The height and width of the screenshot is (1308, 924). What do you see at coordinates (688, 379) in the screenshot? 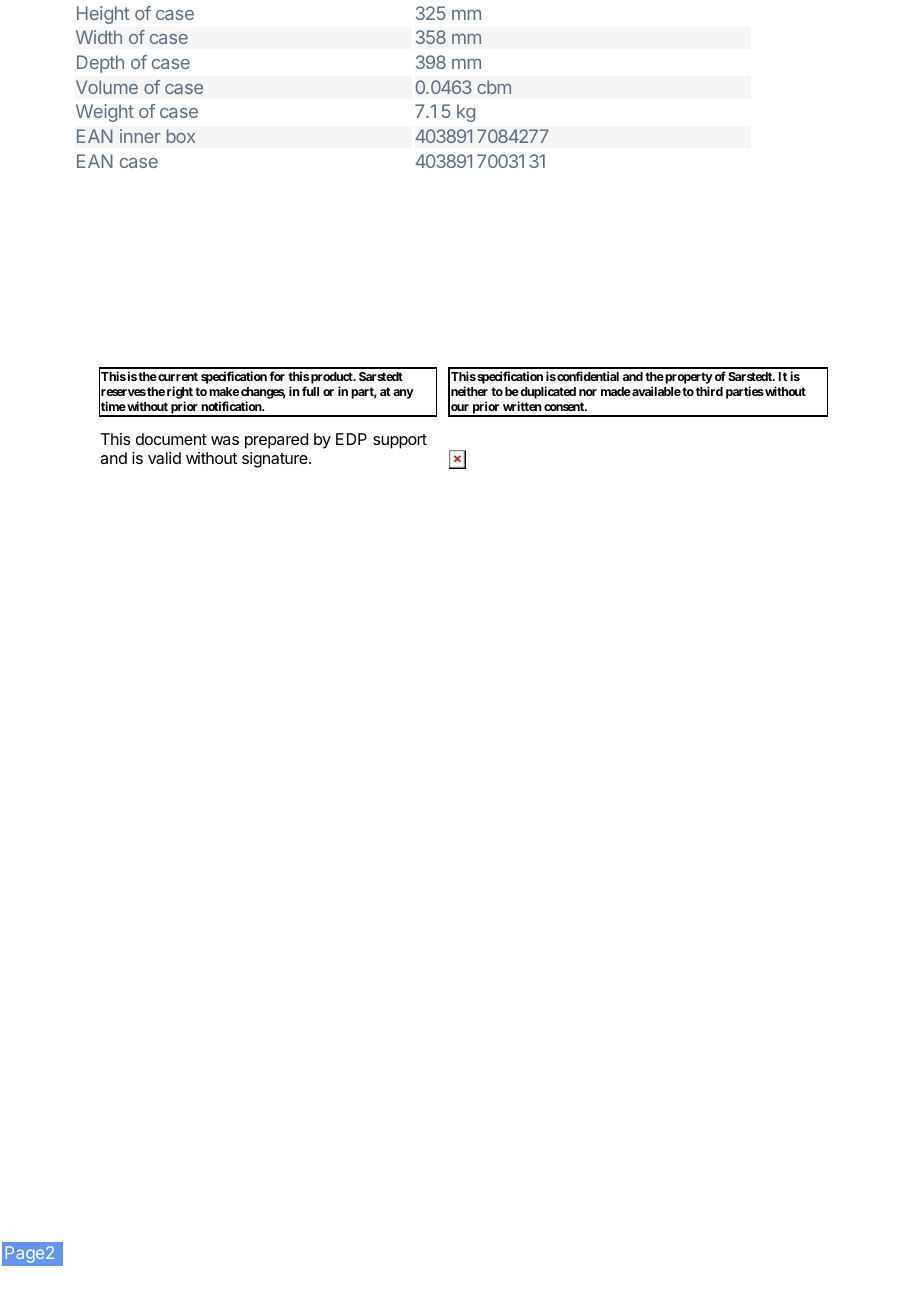
I see `property` at bounding box center [688, 379].
